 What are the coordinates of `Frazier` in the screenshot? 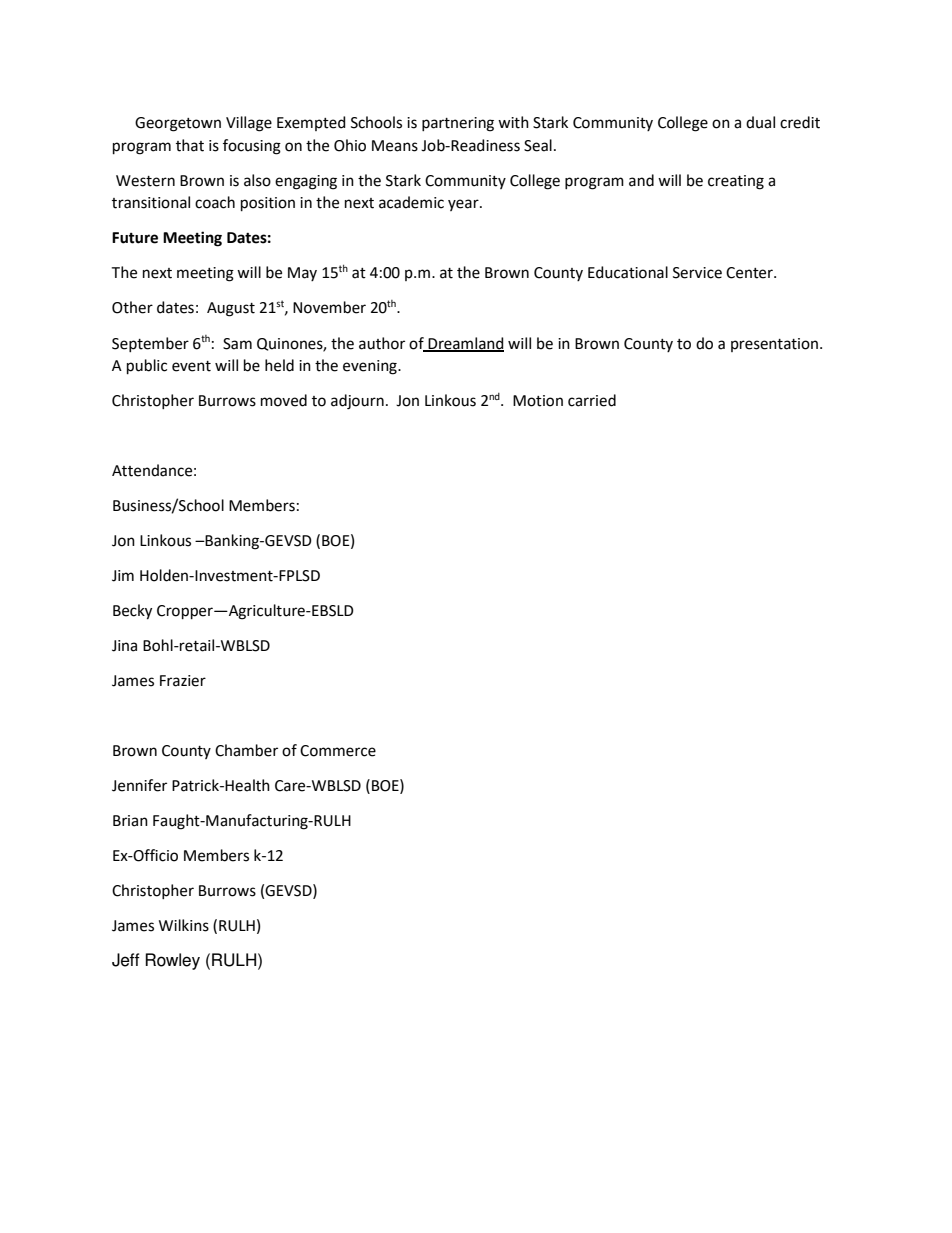 It's located at (183, 681).
